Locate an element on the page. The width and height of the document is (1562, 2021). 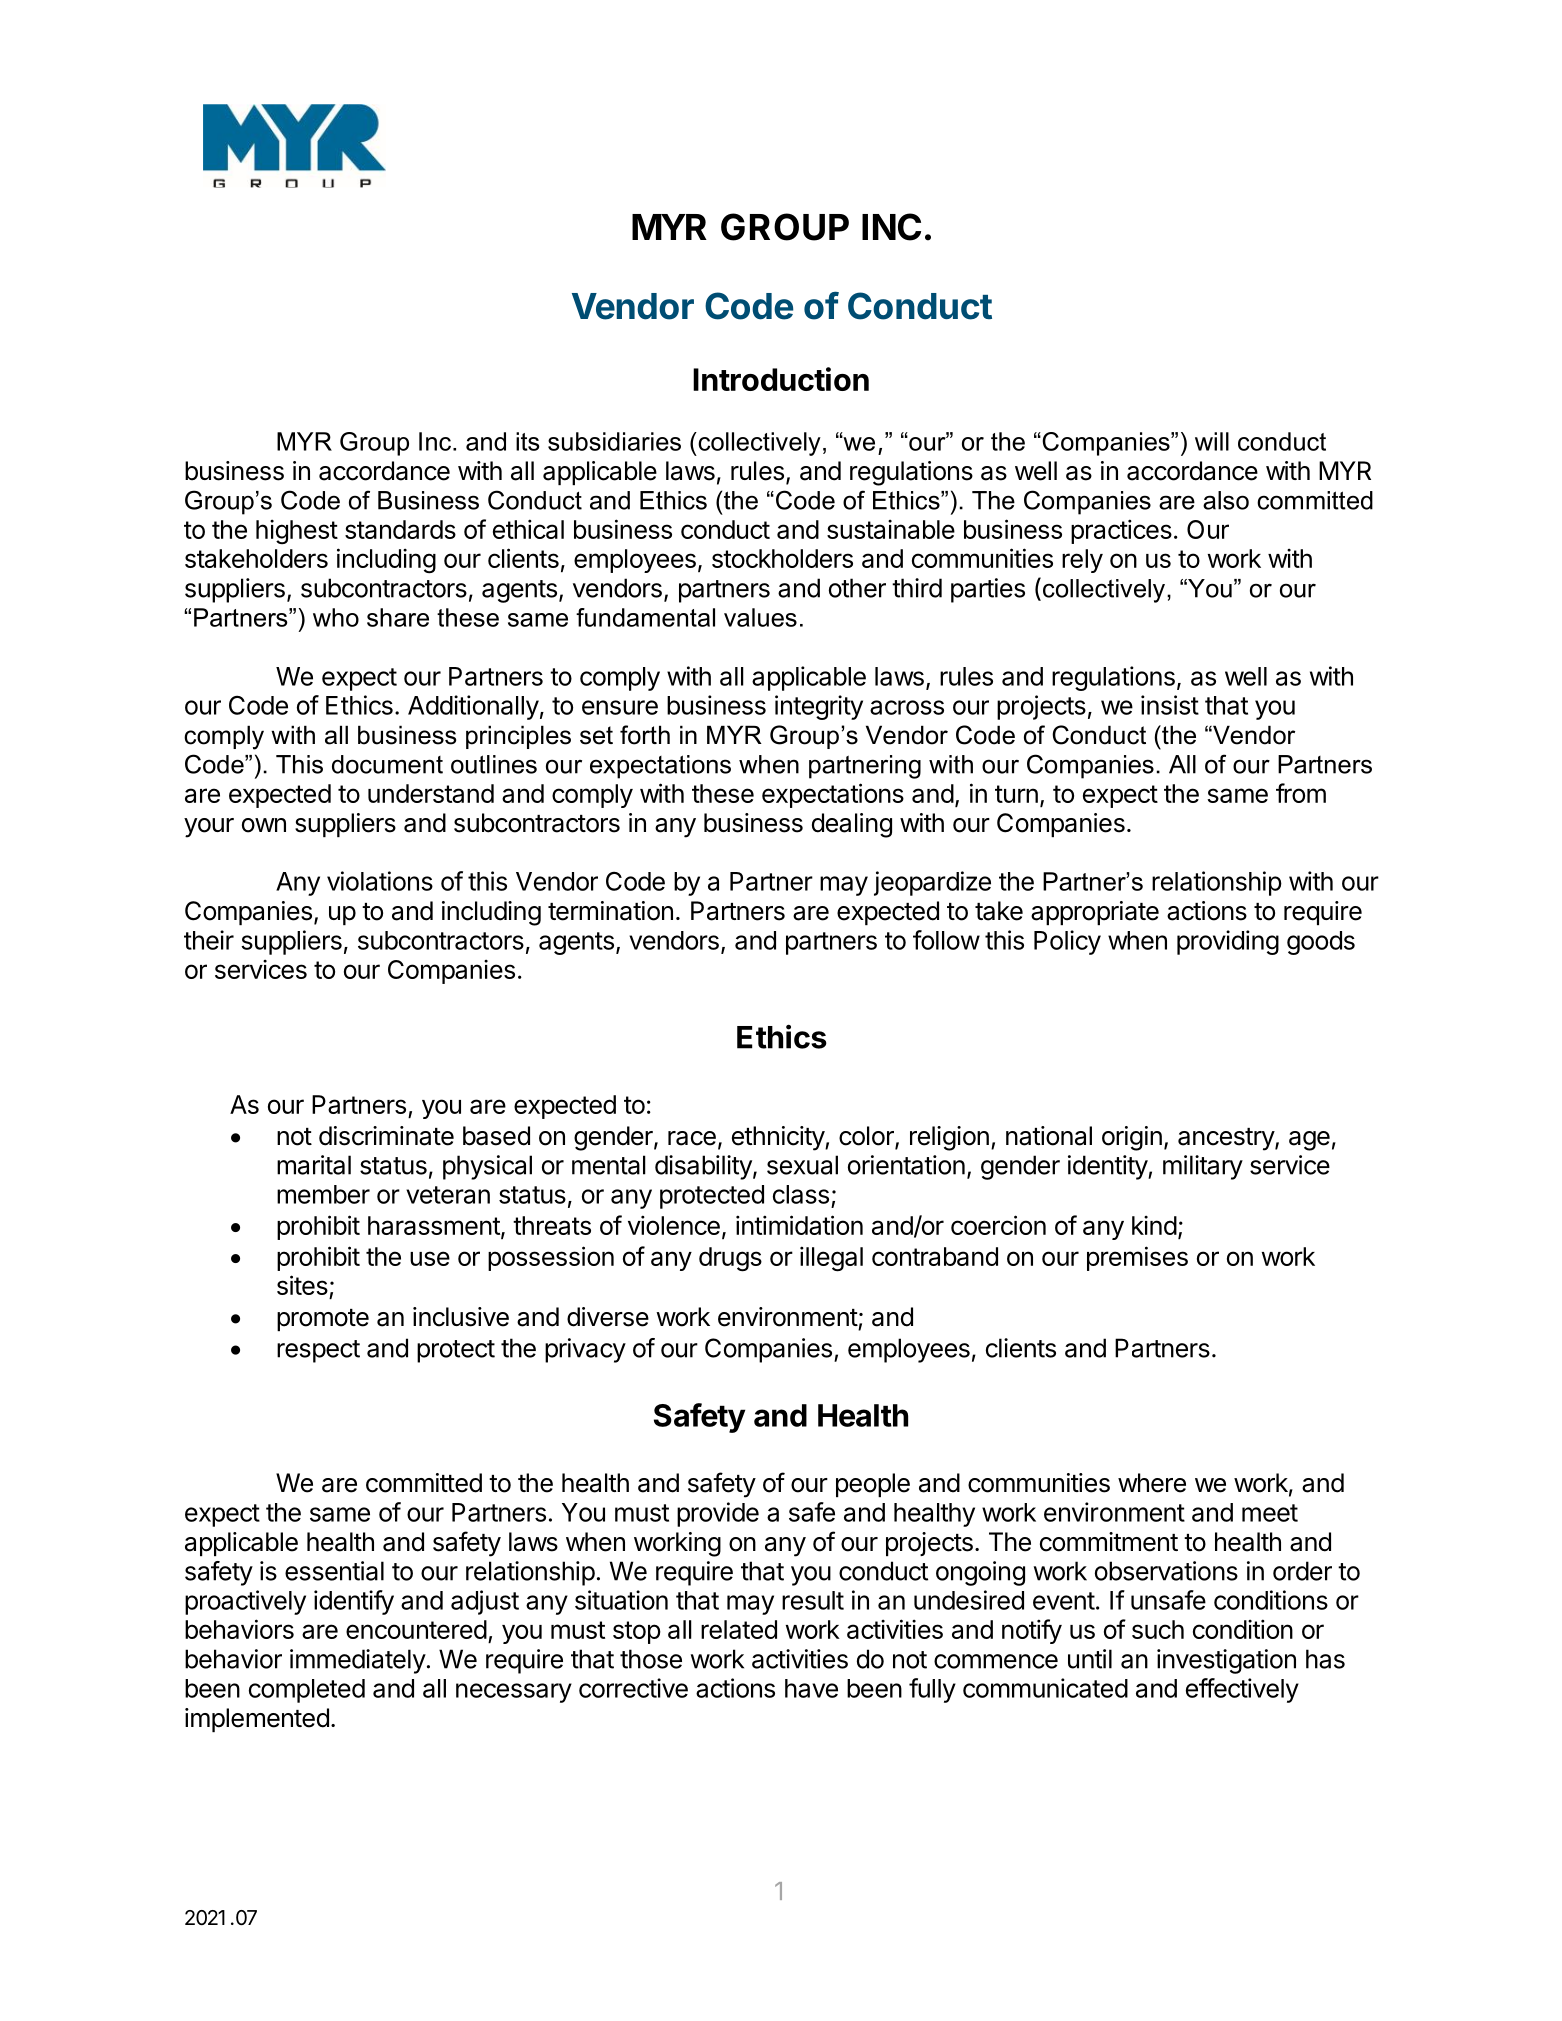
will is located at coordinates (1212, 441).
